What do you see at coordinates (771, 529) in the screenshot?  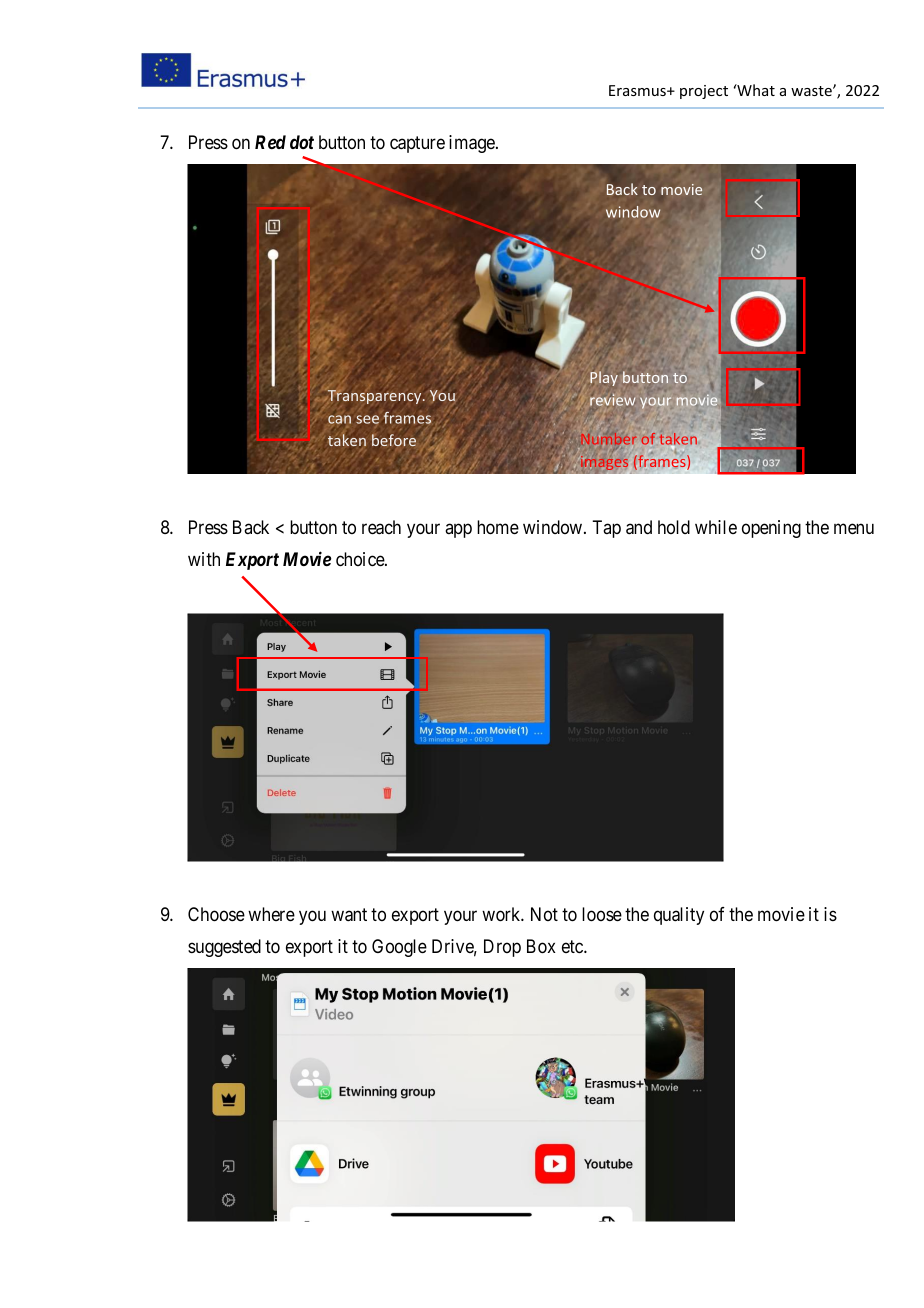 I see `opening` at bounding box center [771, 529].
